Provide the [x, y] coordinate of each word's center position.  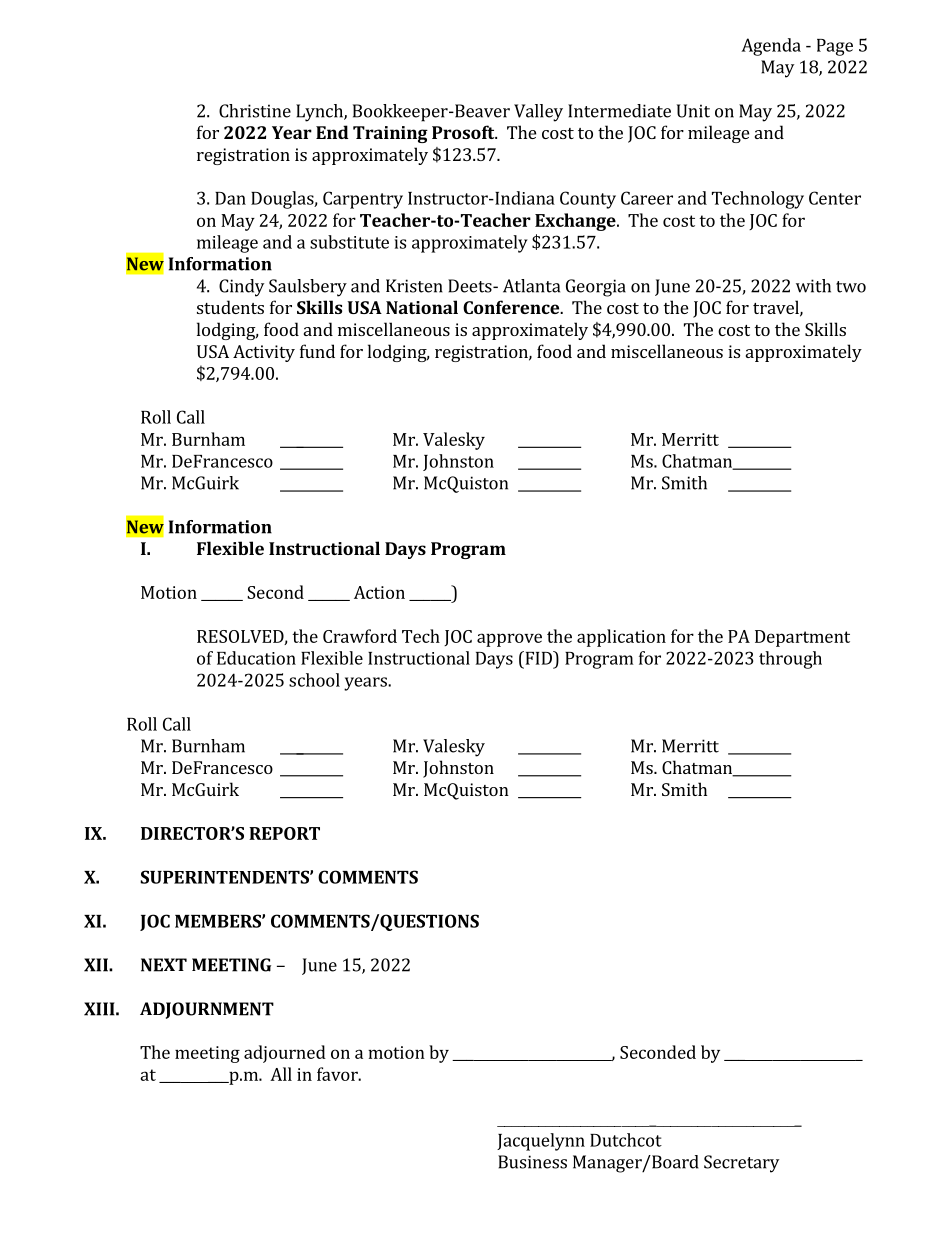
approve [509, 640]
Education [256, 658]
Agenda [771, 47]
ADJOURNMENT [207, 1010]
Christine [255, 111]
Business [532, 1162]
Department [802, 638]
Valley [538, 113]
